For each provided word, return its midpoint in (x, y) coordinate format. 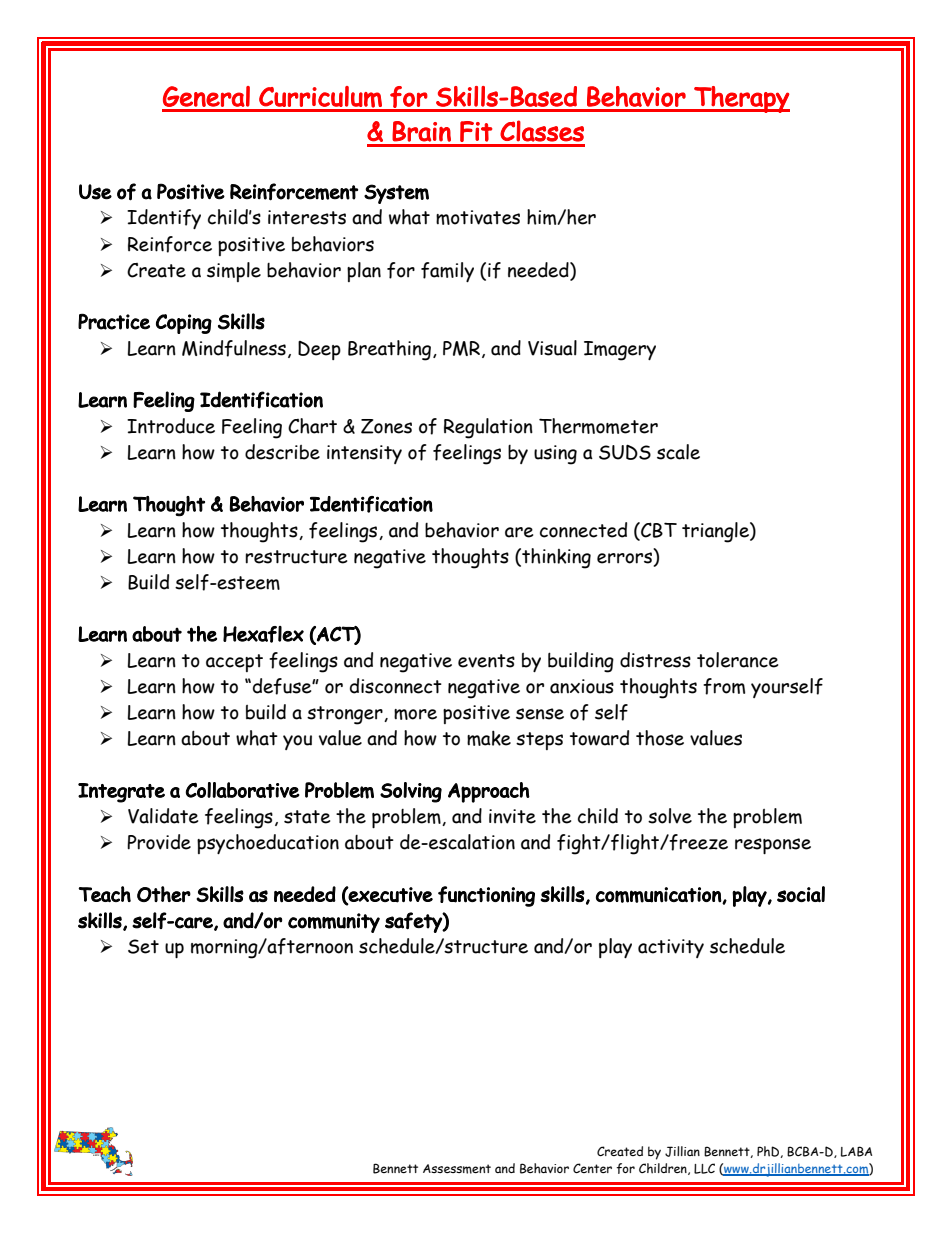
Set (143, 946)
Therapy (741, 99)
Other (164, 894)
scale (678, 452)
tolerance (737, 660)
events (486, 661)
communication (659, 895)
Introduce (171, 426)
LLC (704, 1168)
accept (234, 663)
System (396, 194)
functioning (486, 896)
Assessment (457, 1169)
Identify (164, 219)
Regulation (488, 428)
